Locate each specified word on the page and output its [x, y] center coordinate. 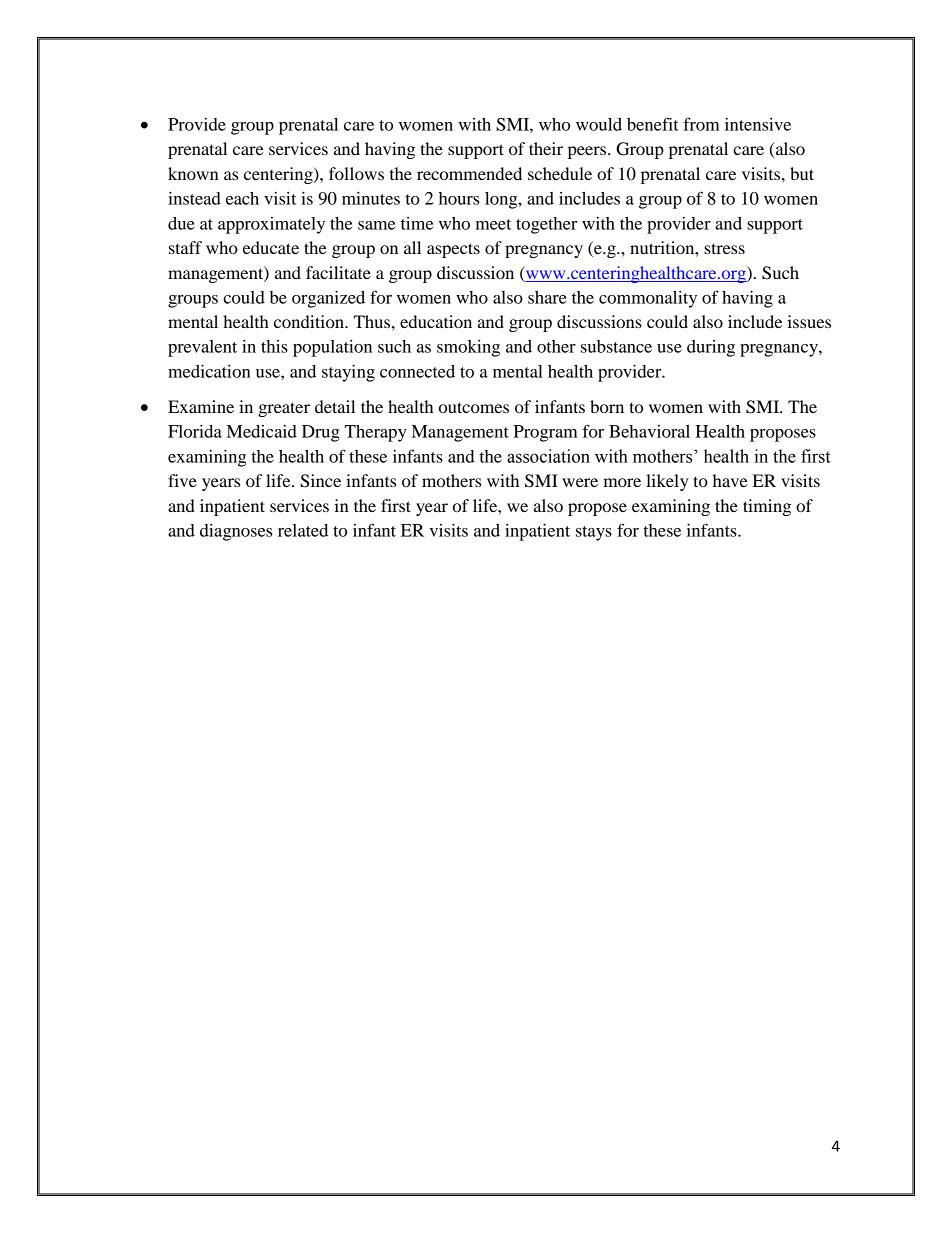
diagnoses [236, 532]
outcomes [474, 407]
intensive [758, 124]
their [546, 148]
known [193, 173]
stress [724, 248]
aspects [453, 250]
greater [284, 409]
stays [594, 533]
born [607, 406]
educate [271, 247]
